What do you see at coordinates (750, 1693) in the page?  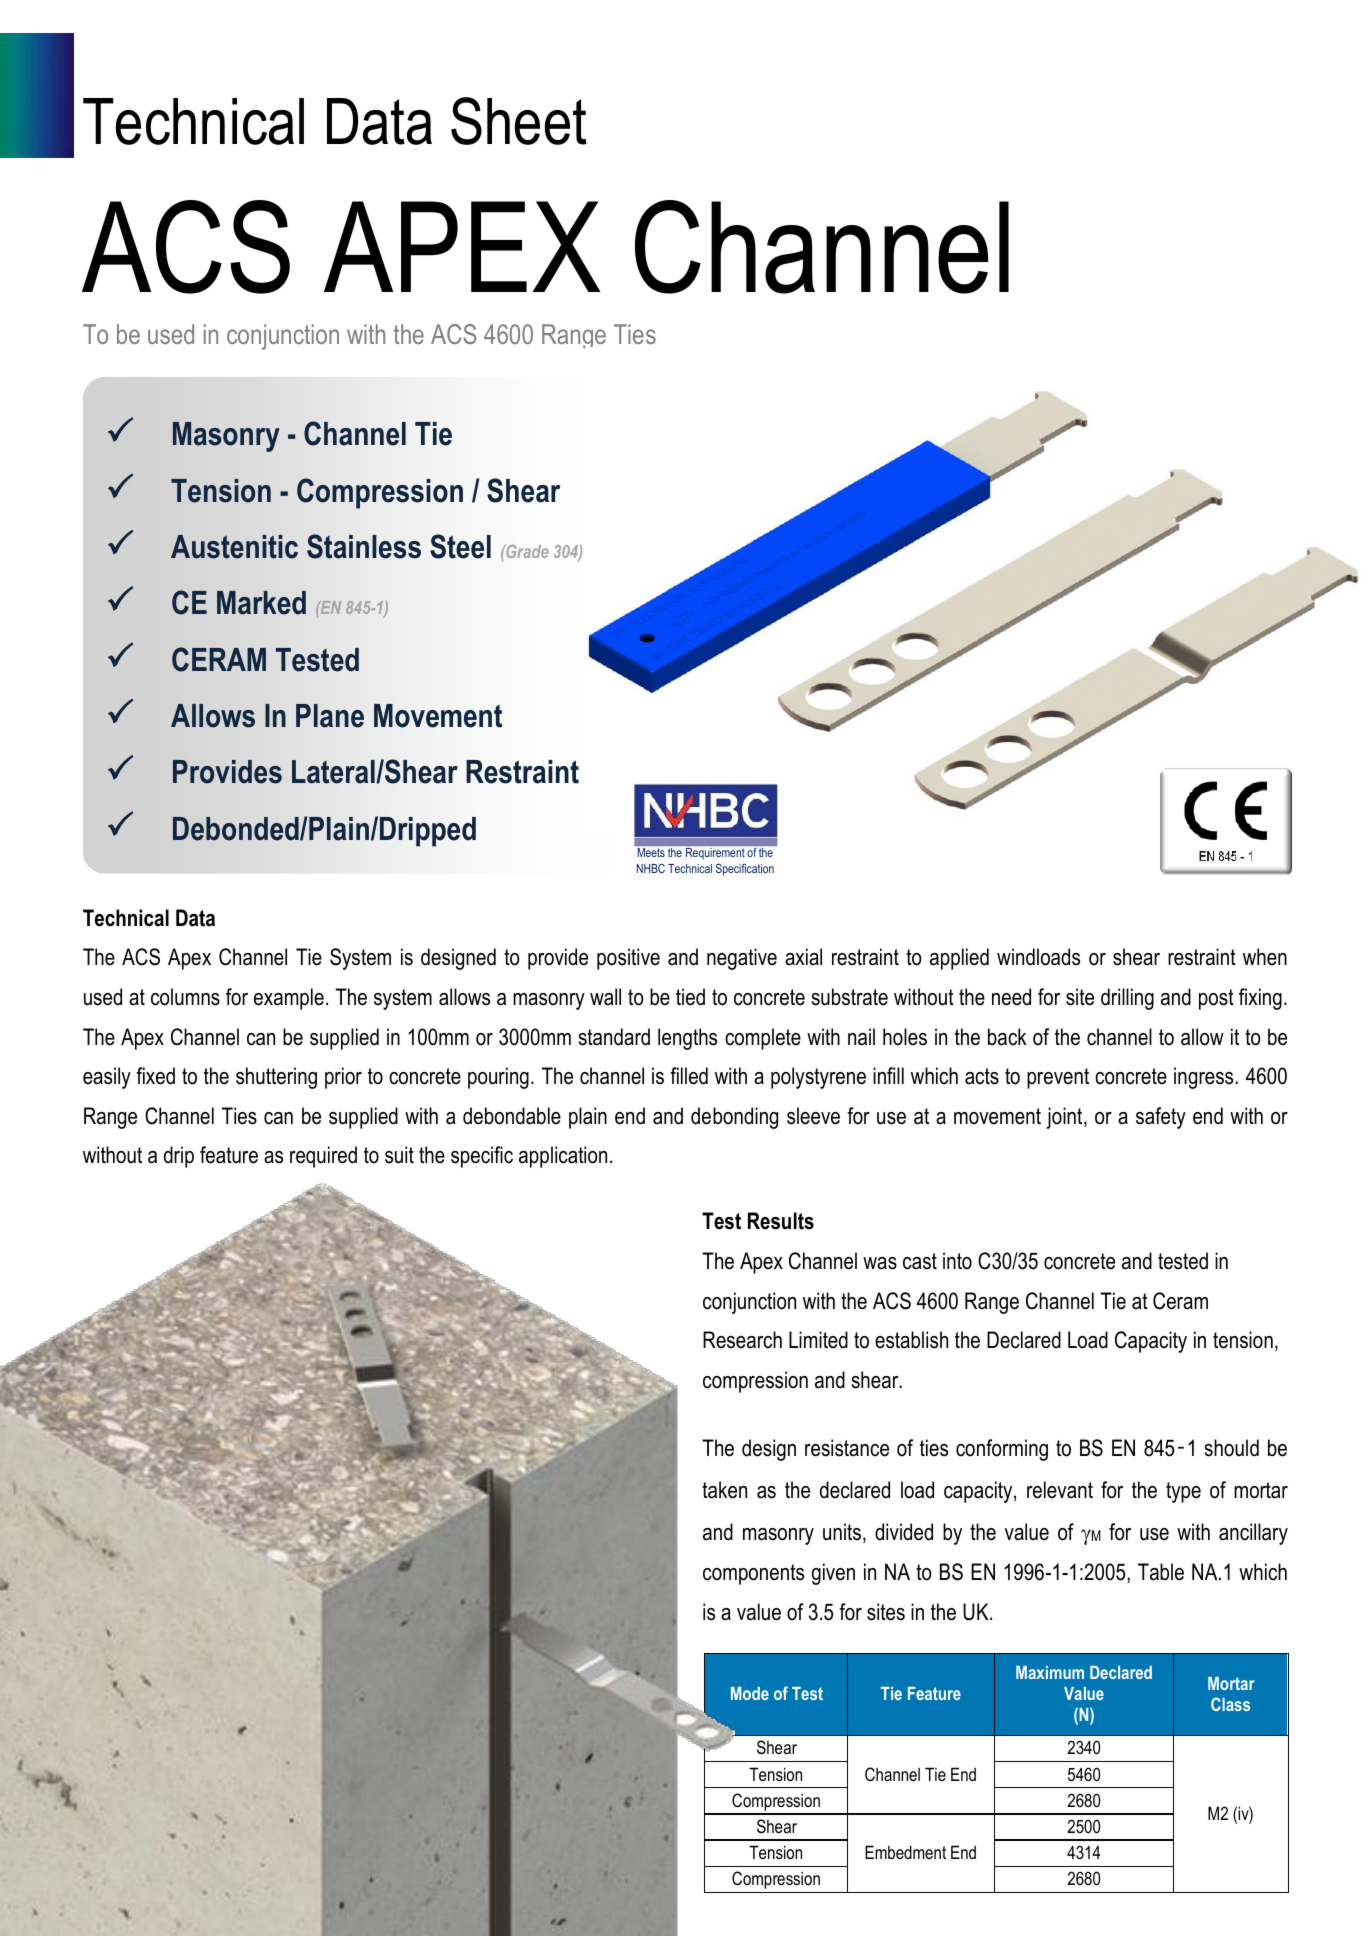 I see `Mode` at bounding box center [750, 1693].
